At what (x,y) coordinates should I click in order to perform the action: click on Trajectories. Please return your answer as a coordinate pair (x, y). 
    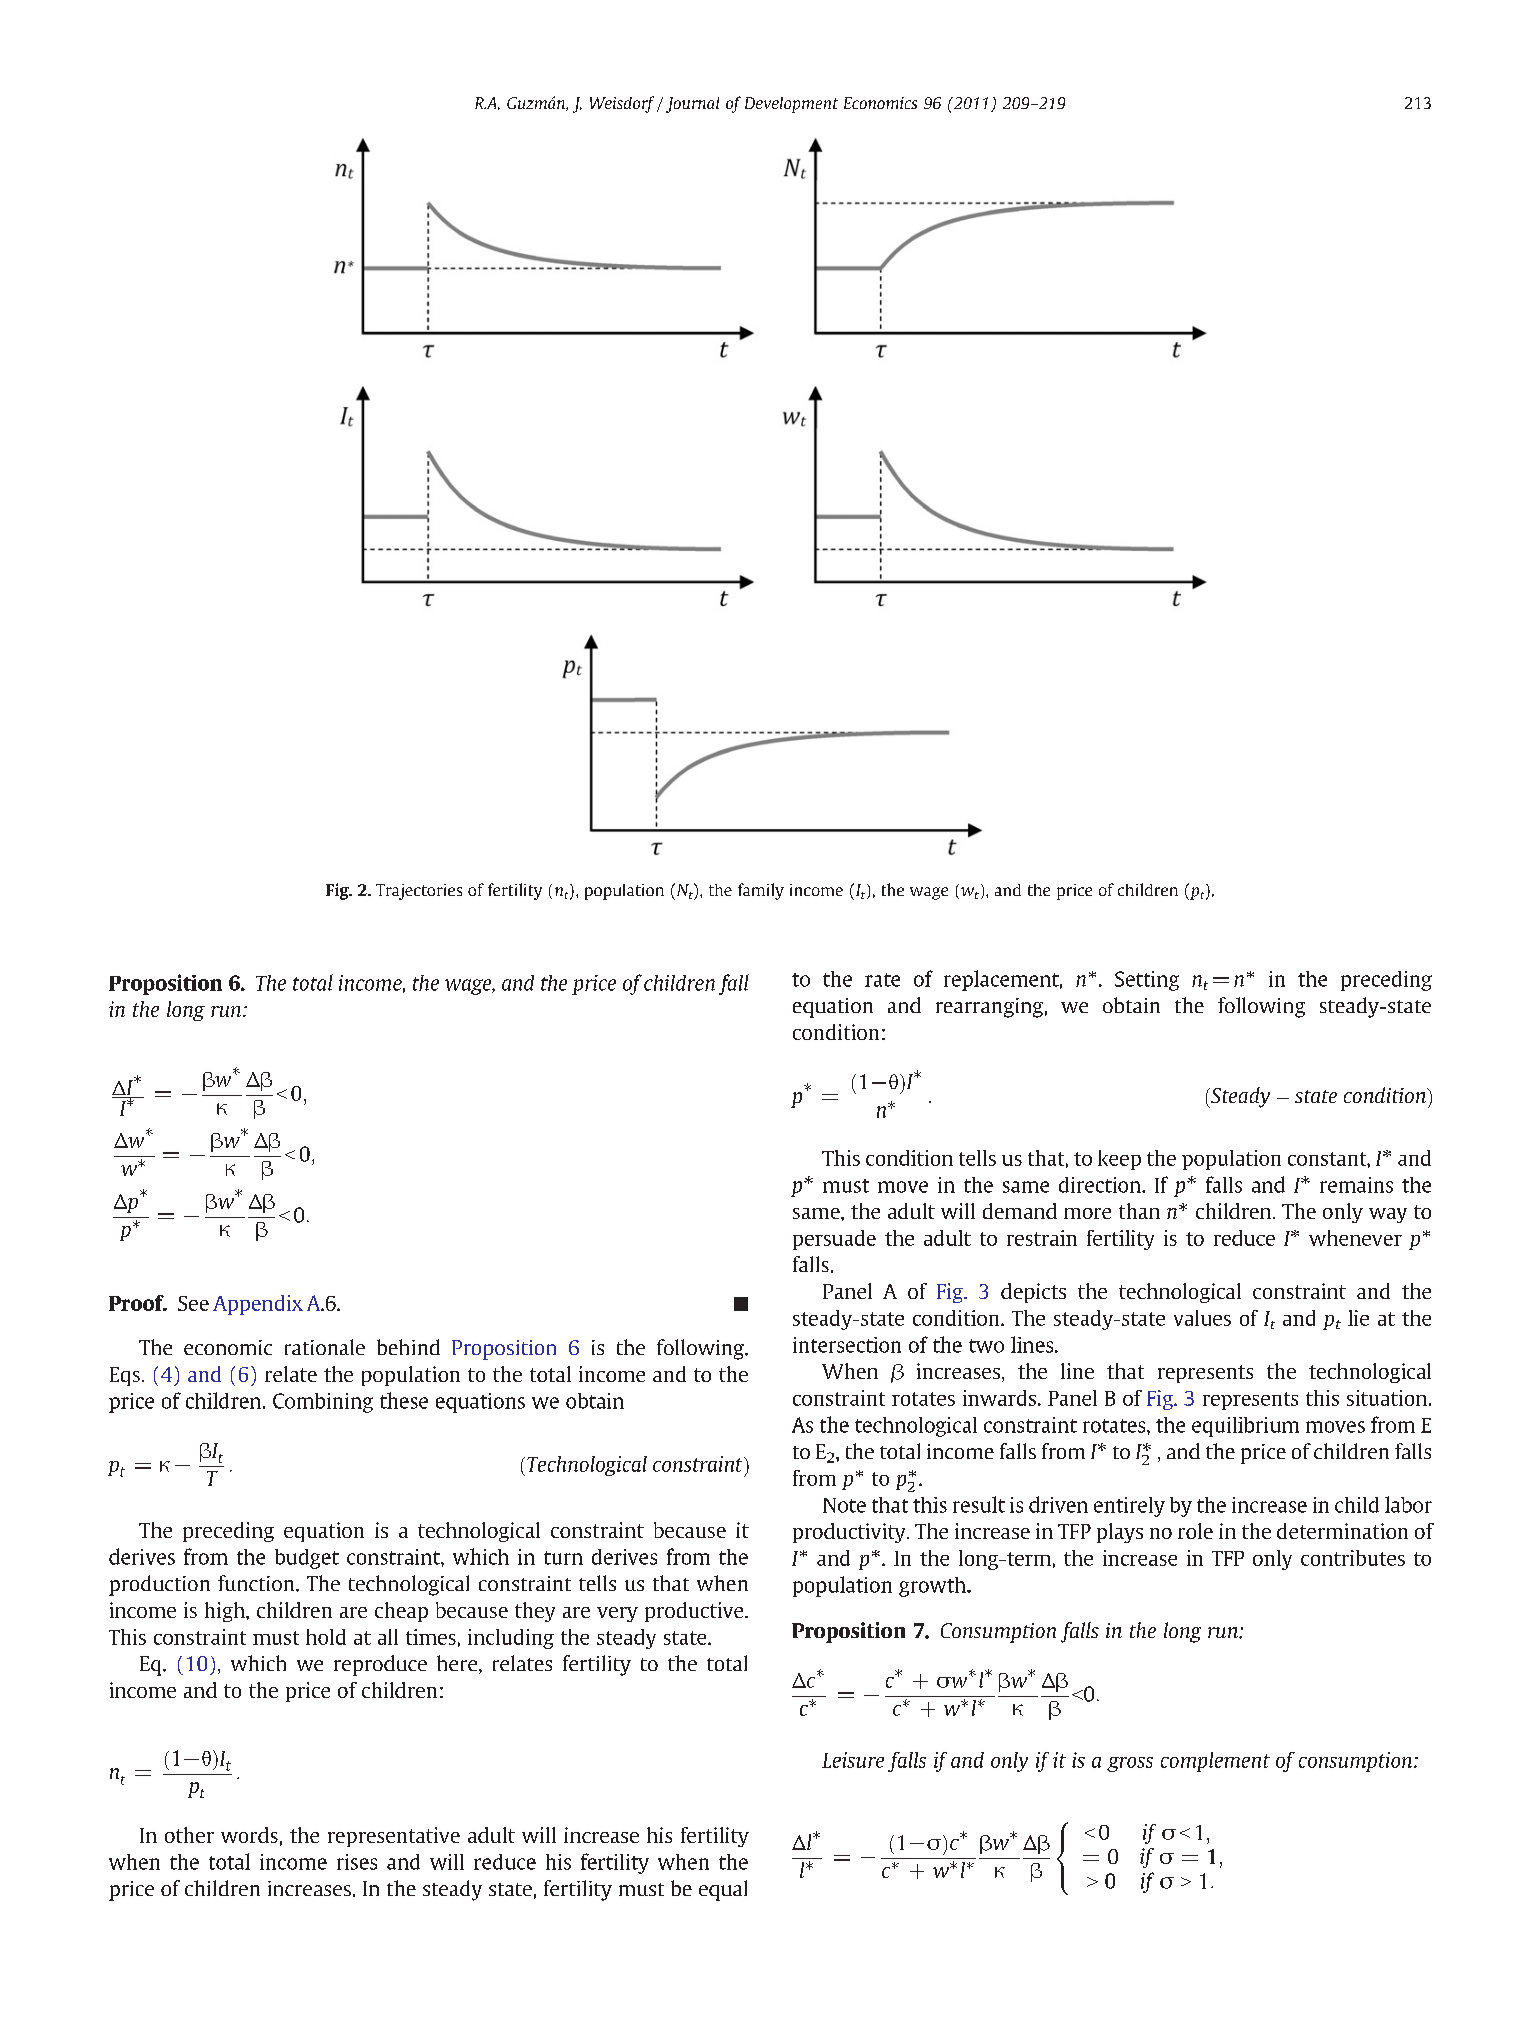
    Looking at the image, I should click on (419, 892).
